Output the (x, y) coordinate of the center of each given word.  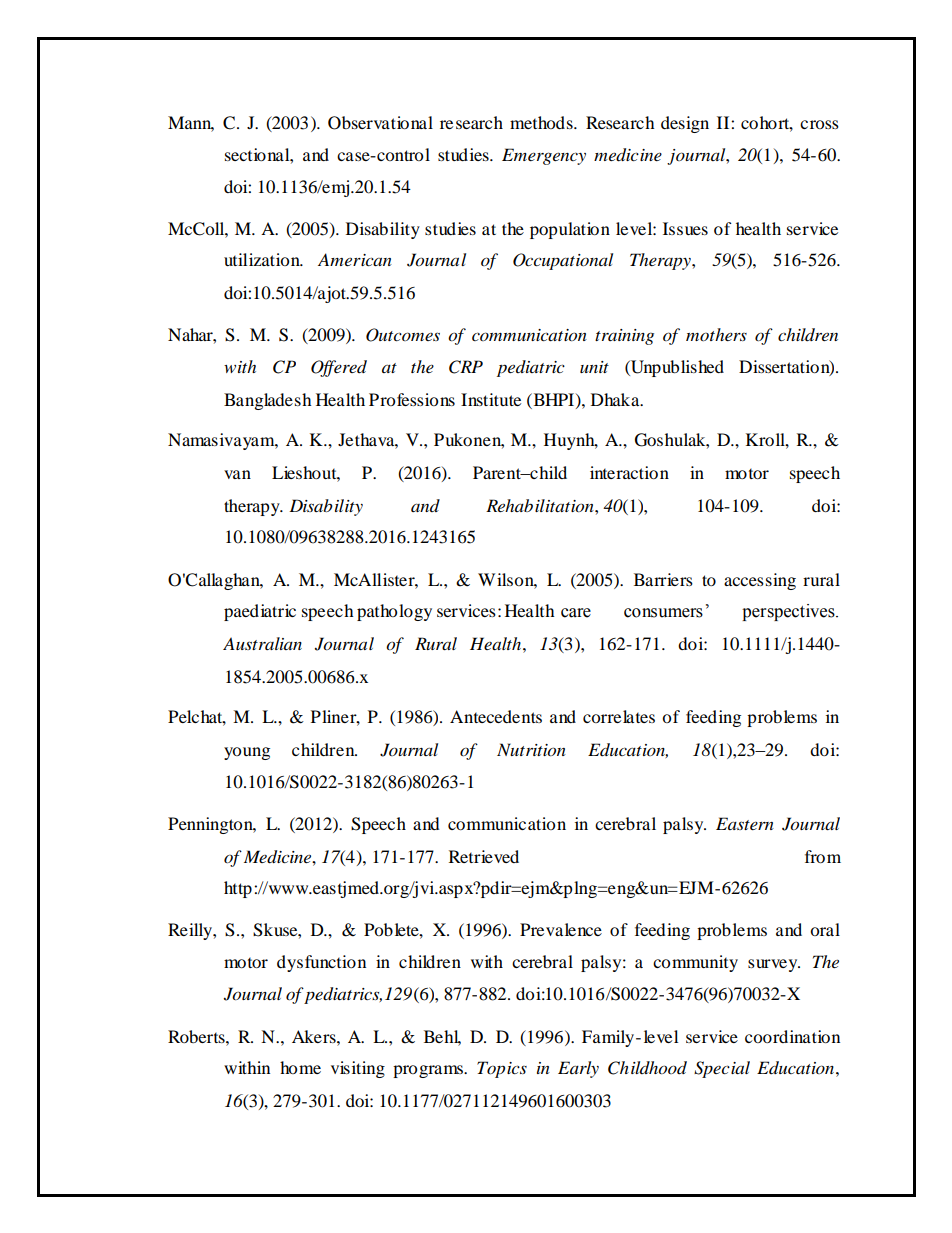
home (300, 1067)
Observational (380, 123)
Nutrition (531, 750)
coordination (792, 1036)
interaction (629, 472)
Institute (491, 399)
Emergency (544, 156)
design (685, 124)
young (247, 753)
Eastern (745, 823)
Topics (502, 1069)
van (237, 474)
